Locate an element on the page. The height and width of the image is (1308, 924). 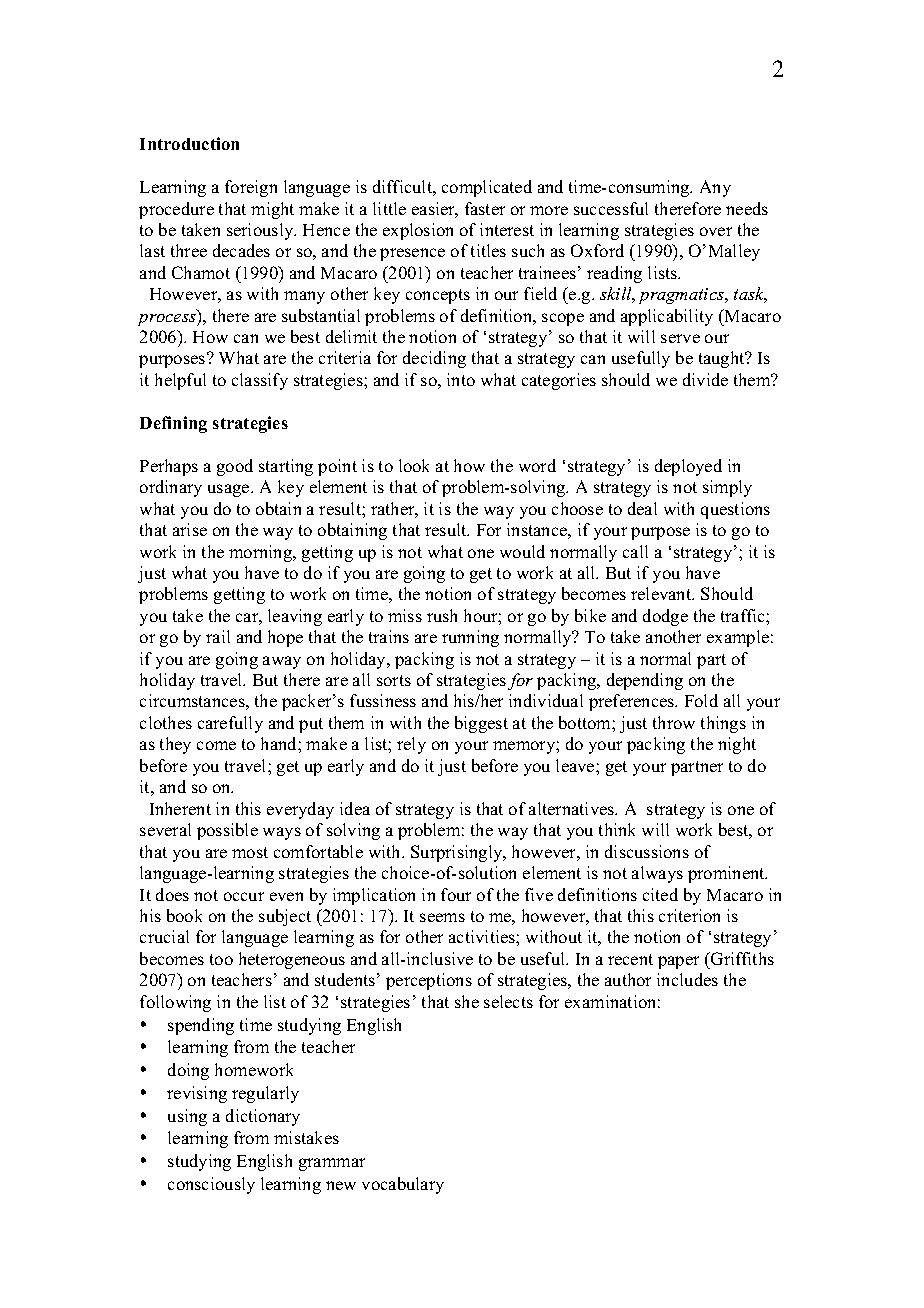
consciously is located at coordinates (211, 1185).
